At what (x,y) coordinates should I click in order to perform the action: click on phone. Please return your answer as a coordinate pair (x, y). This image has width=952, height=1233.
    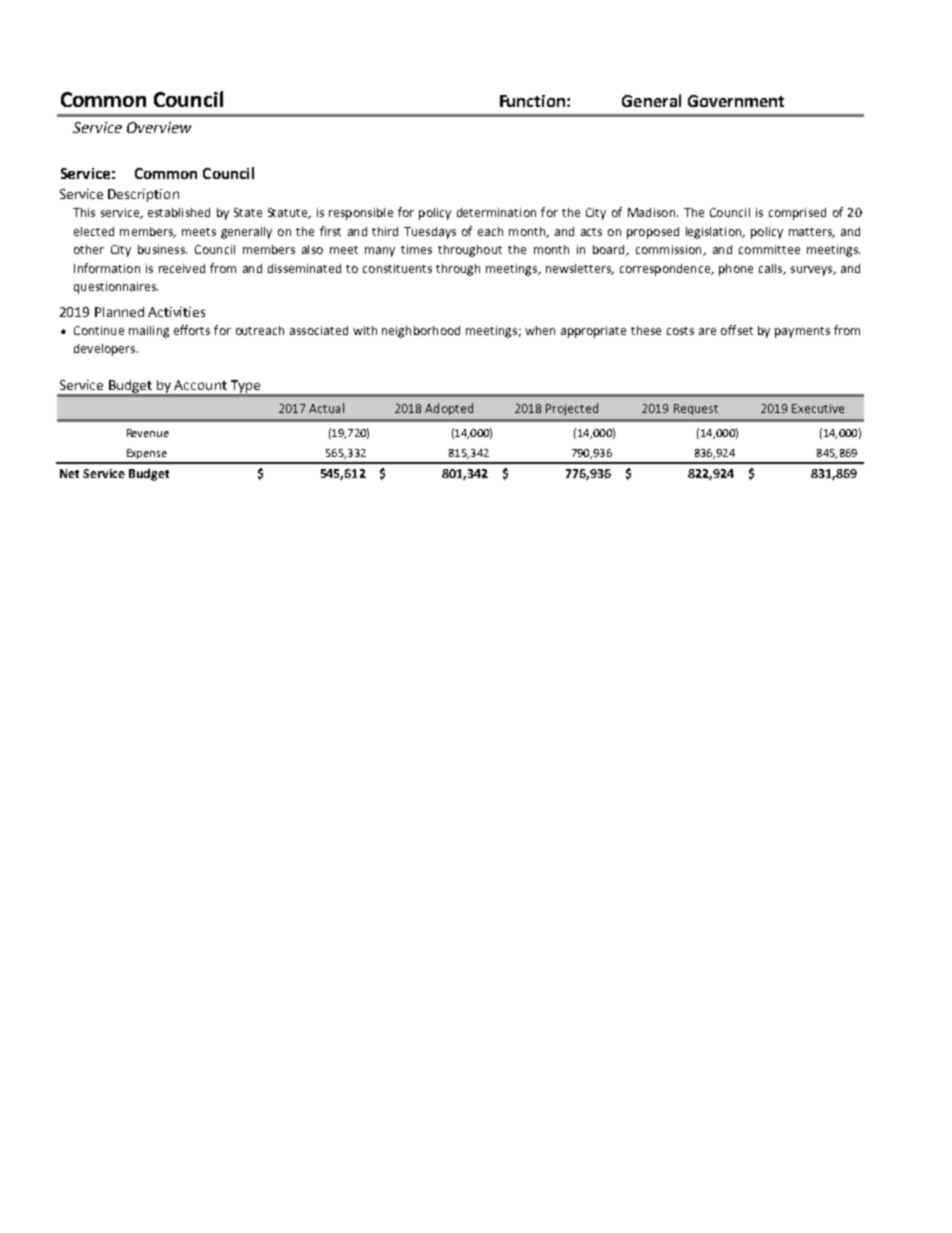
    Looking at the image, I should click on (736, 270).
